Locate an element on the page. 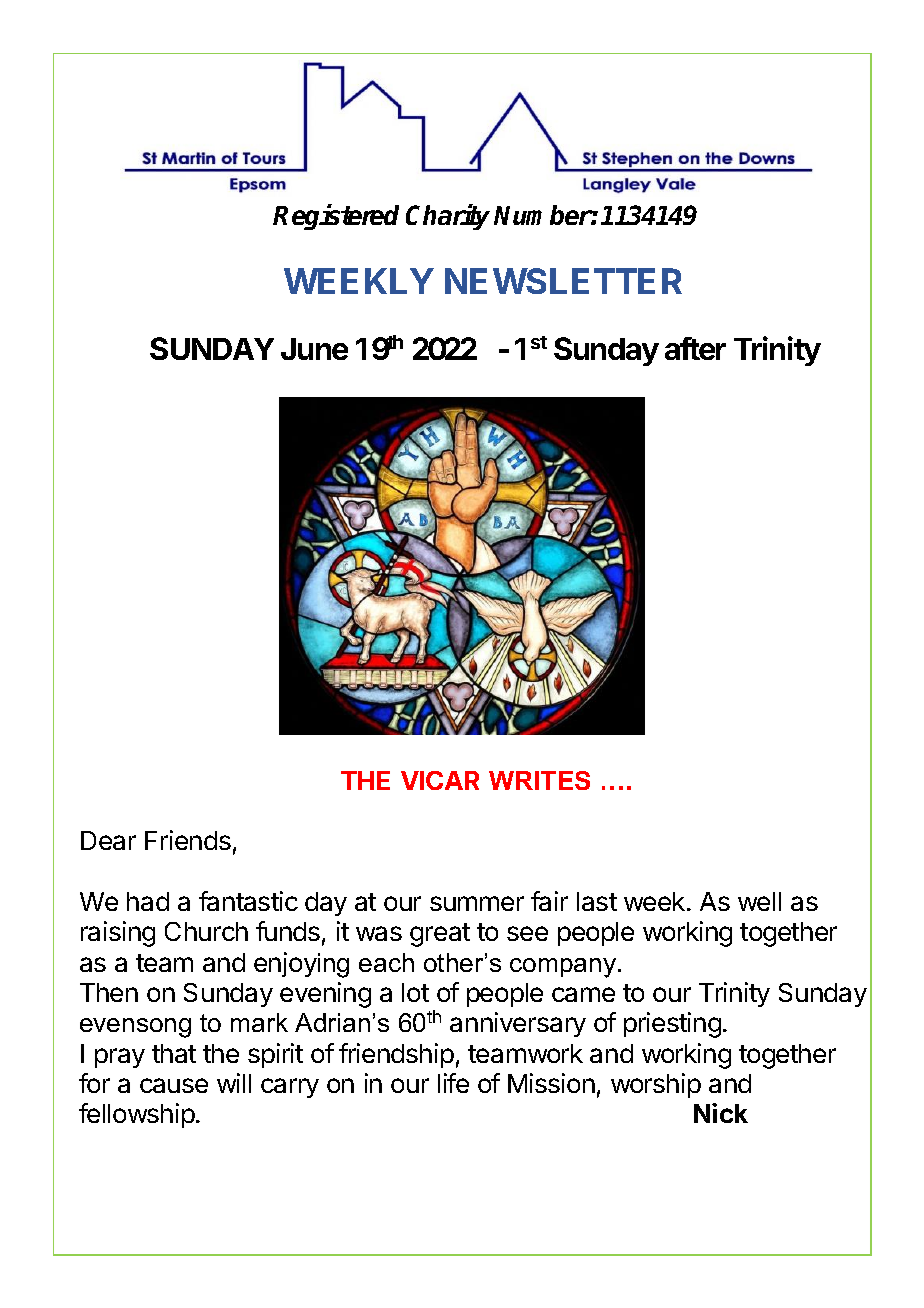 The width and height of the document is (924, 1308). after is located at coordinates (695, 348).
